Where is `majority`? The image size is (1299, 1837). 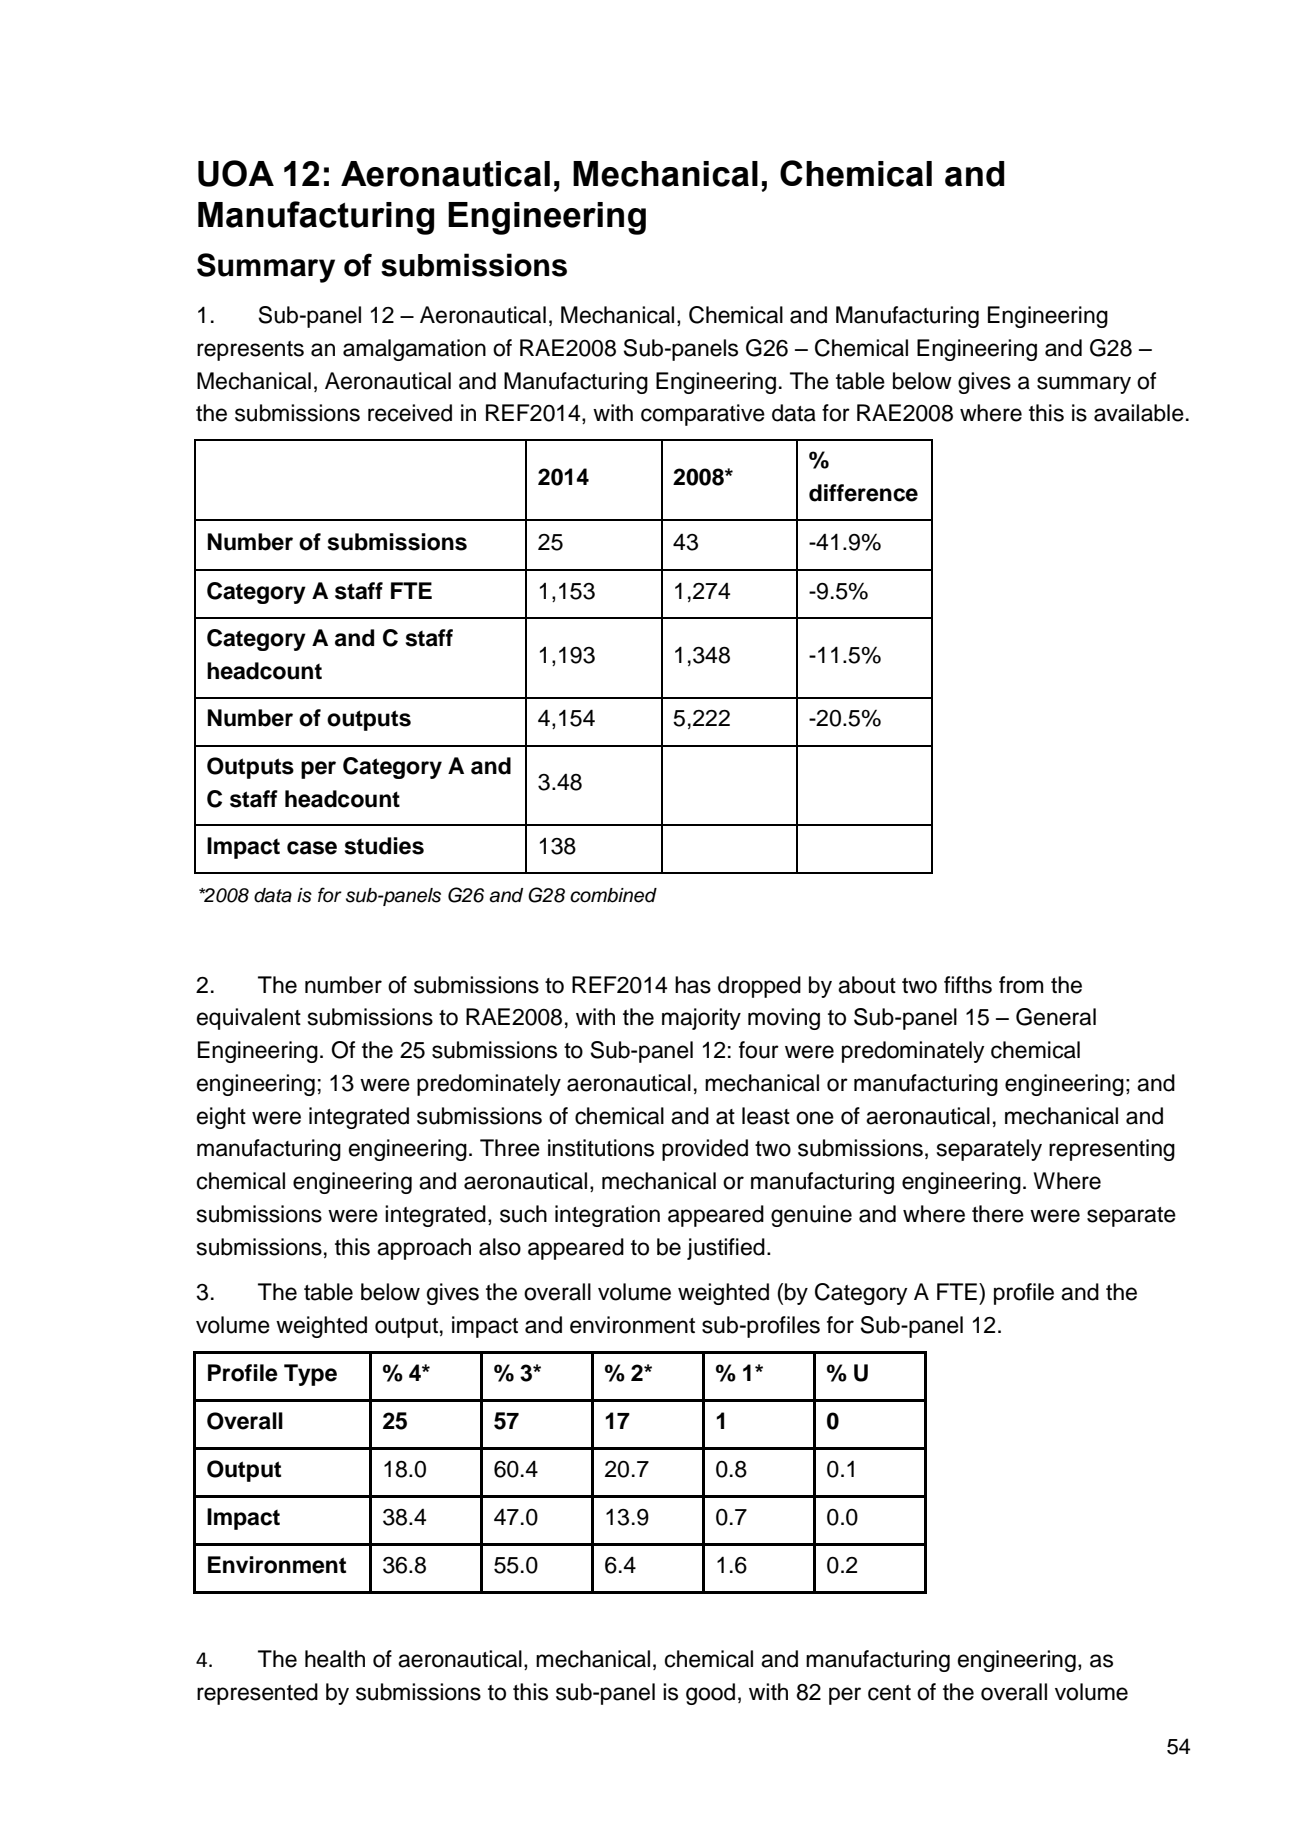
majority is located at coordinates (701, 1019).
